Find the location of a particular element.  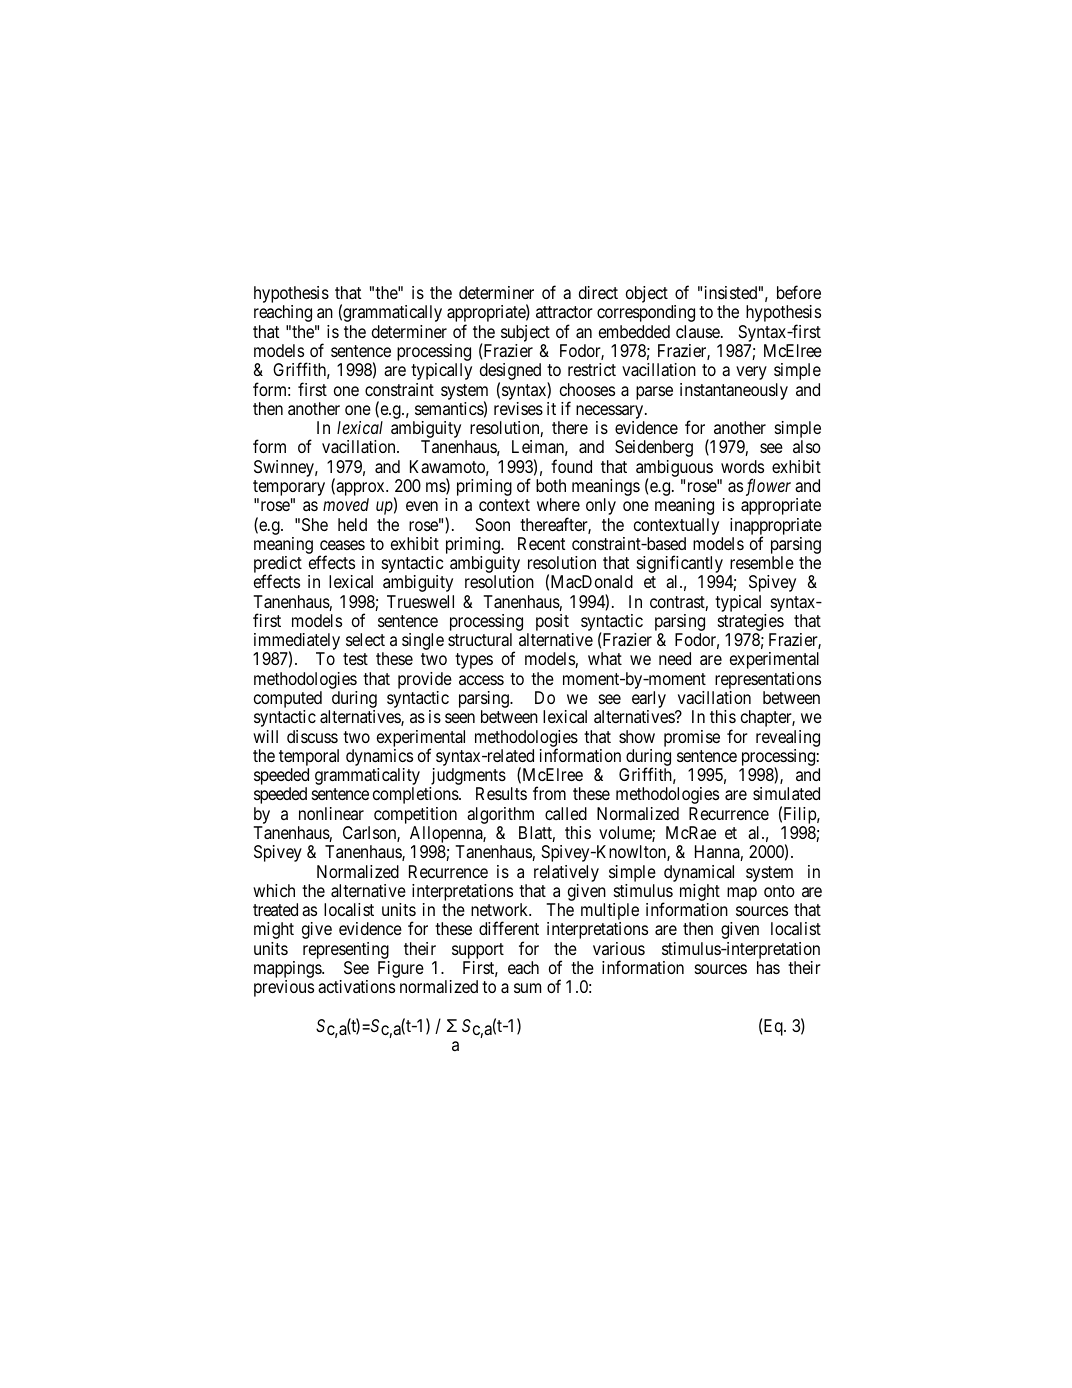

representing is located at coordinates (346, 950).
